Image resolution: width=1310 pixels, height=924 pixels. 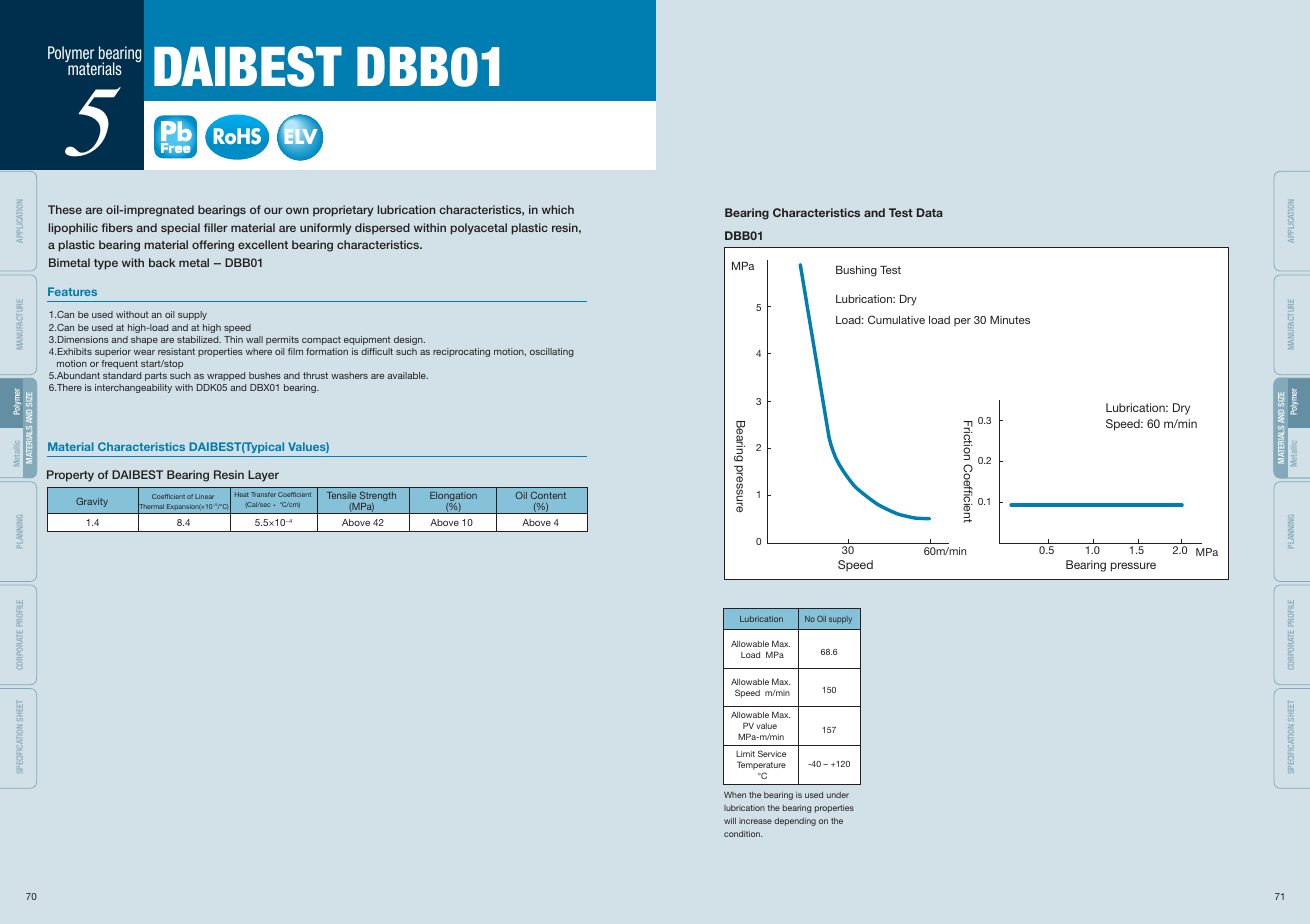 I want to click on Gravity, so click(x=92, y=502).
